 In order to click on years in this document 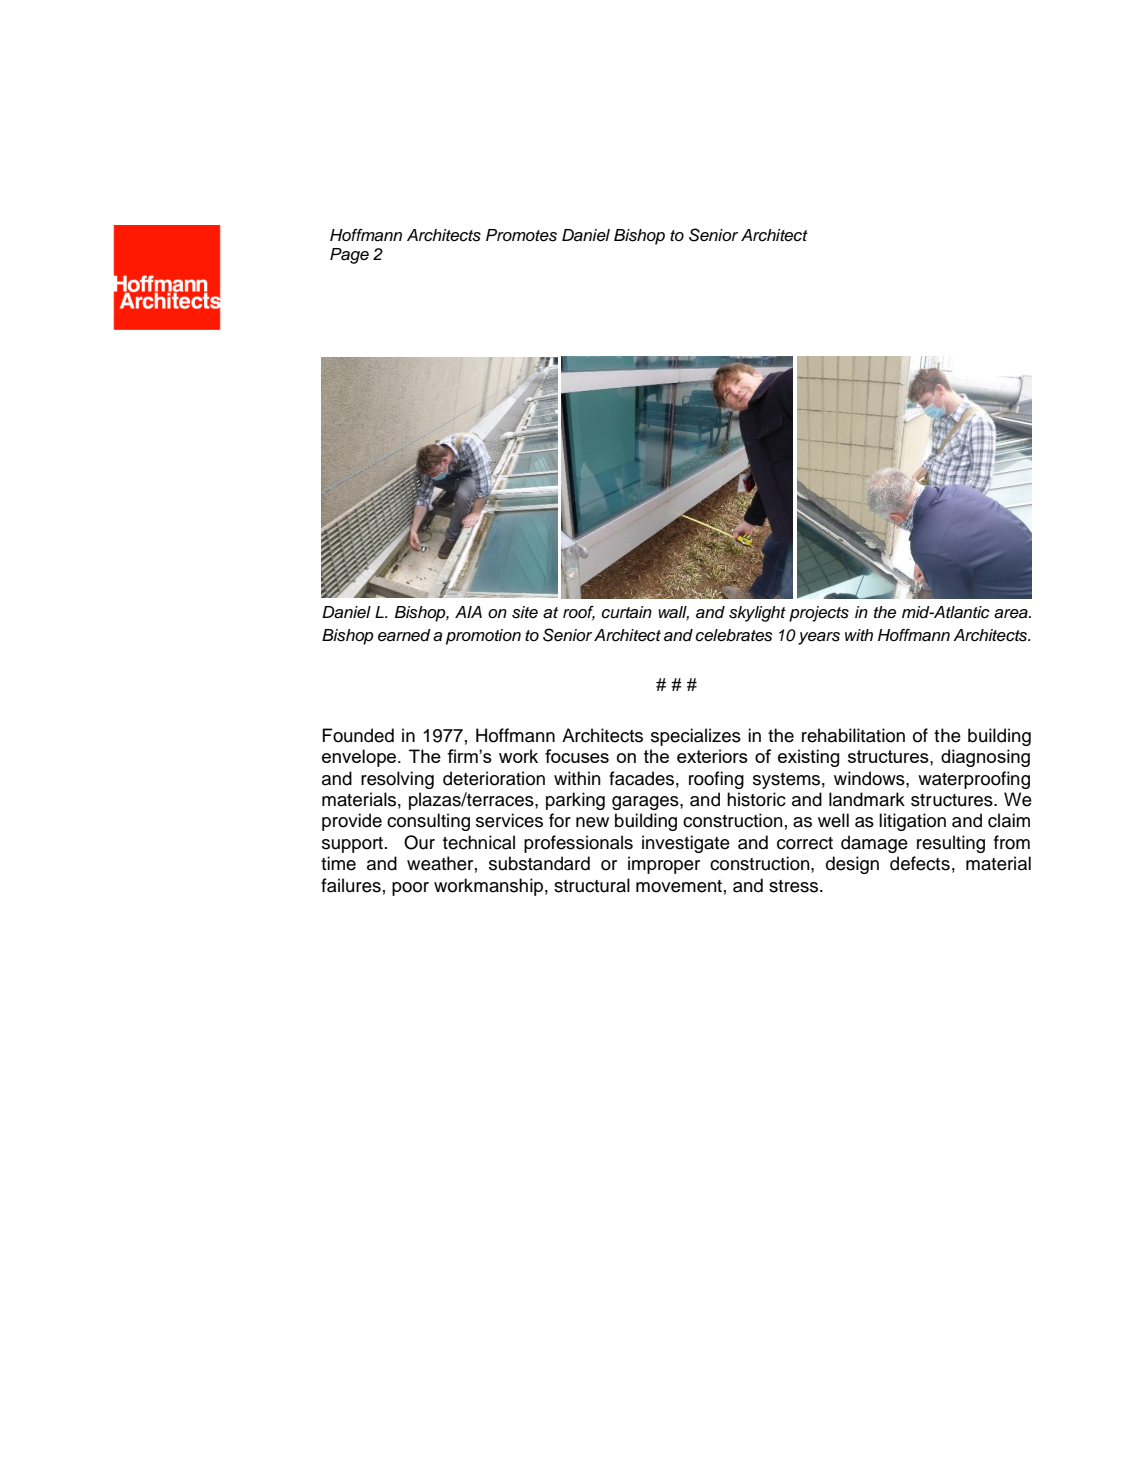, I will do `click(819, 638)`.
